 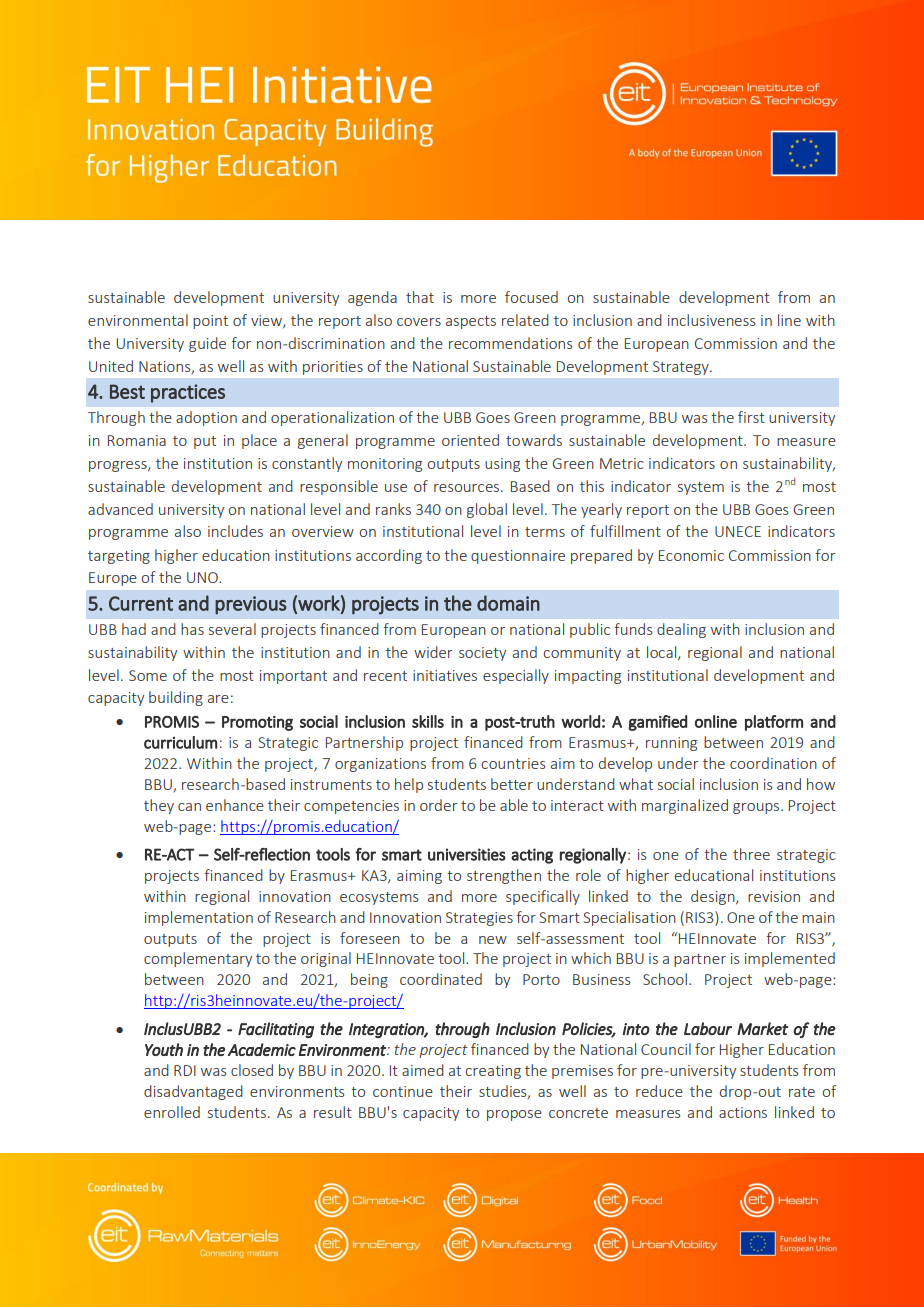 What do you see at coordinates (471, 322) in the document?
I see `aspects` at bounding box center [471, 322].
